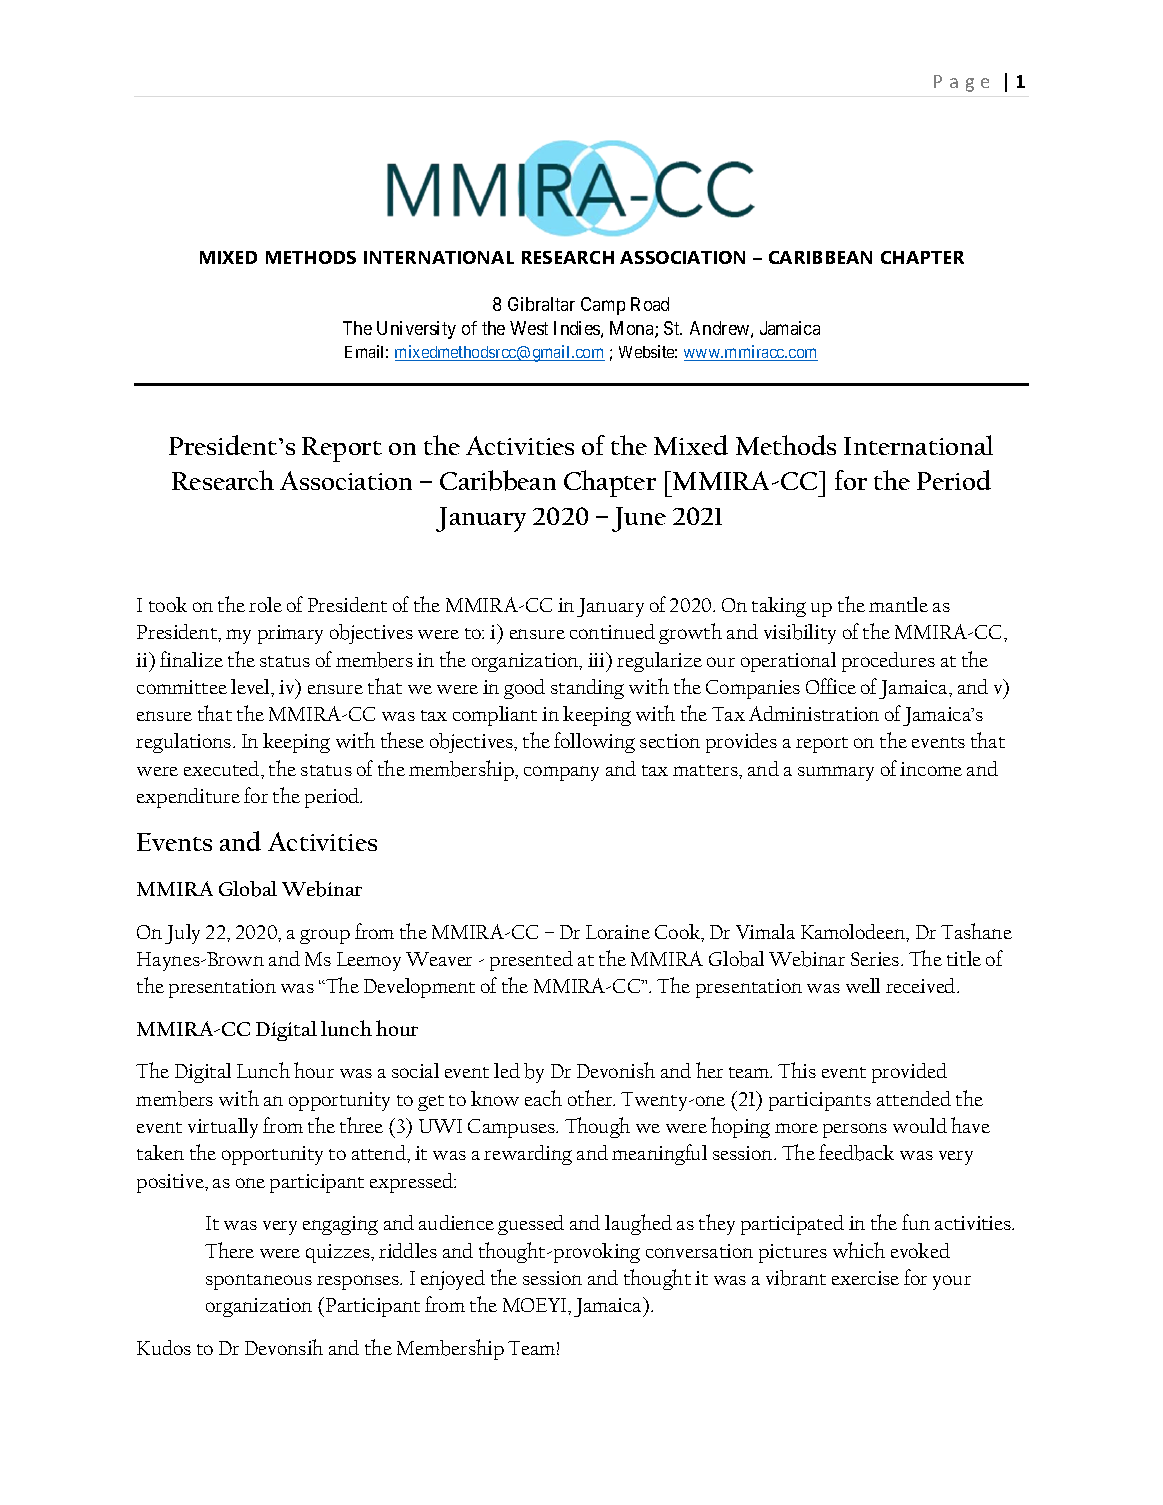 The height and width of the screenshot is (1505, 1163). What do you see at coordinates (453, 1280) in the screenshot?
I see `enjoyed` at bounding box center [453, 1280].
